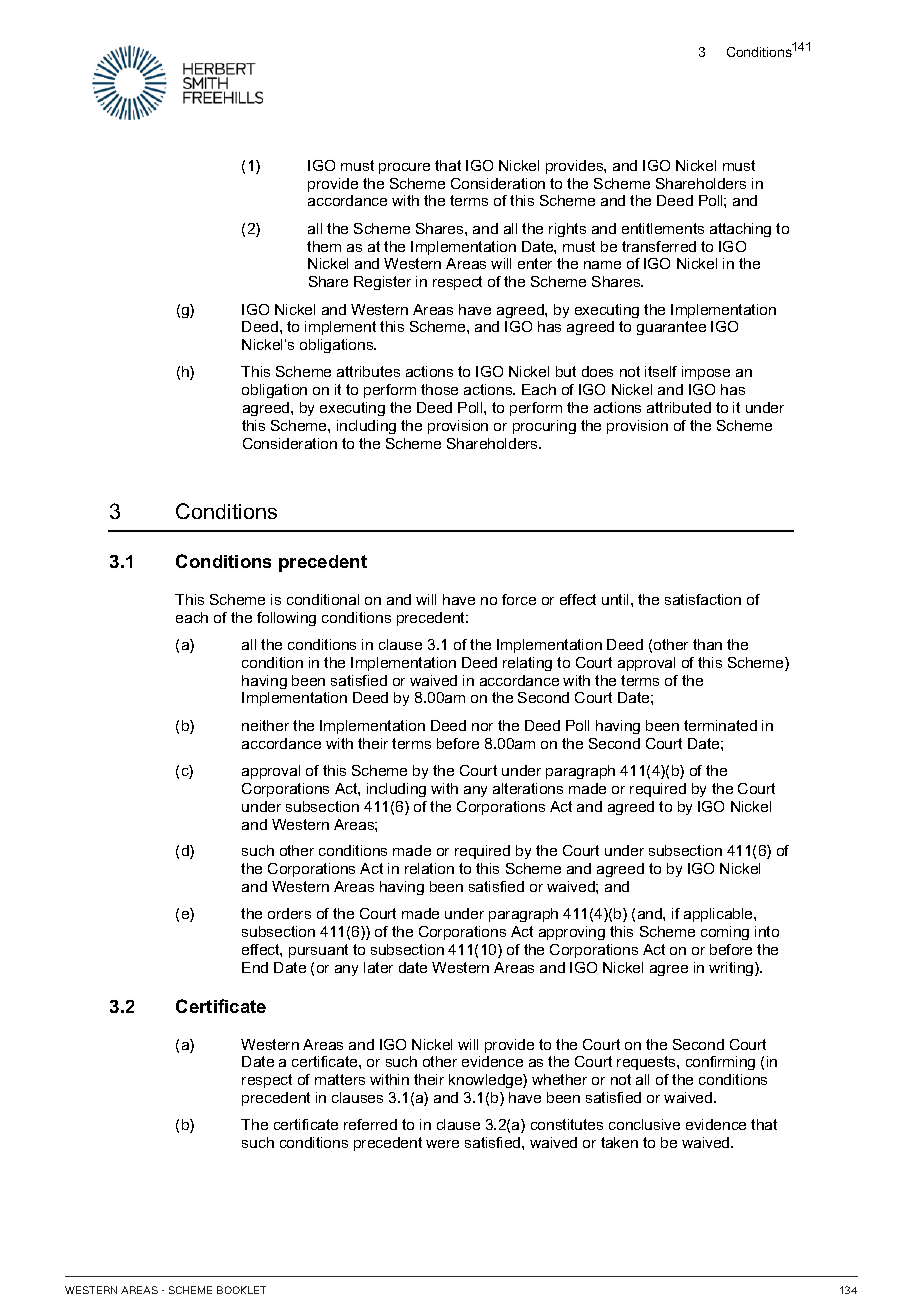  What do you see at coordinates (703, 599) in the document?
I see `satisfaction` at bounding box center [703, 599].
